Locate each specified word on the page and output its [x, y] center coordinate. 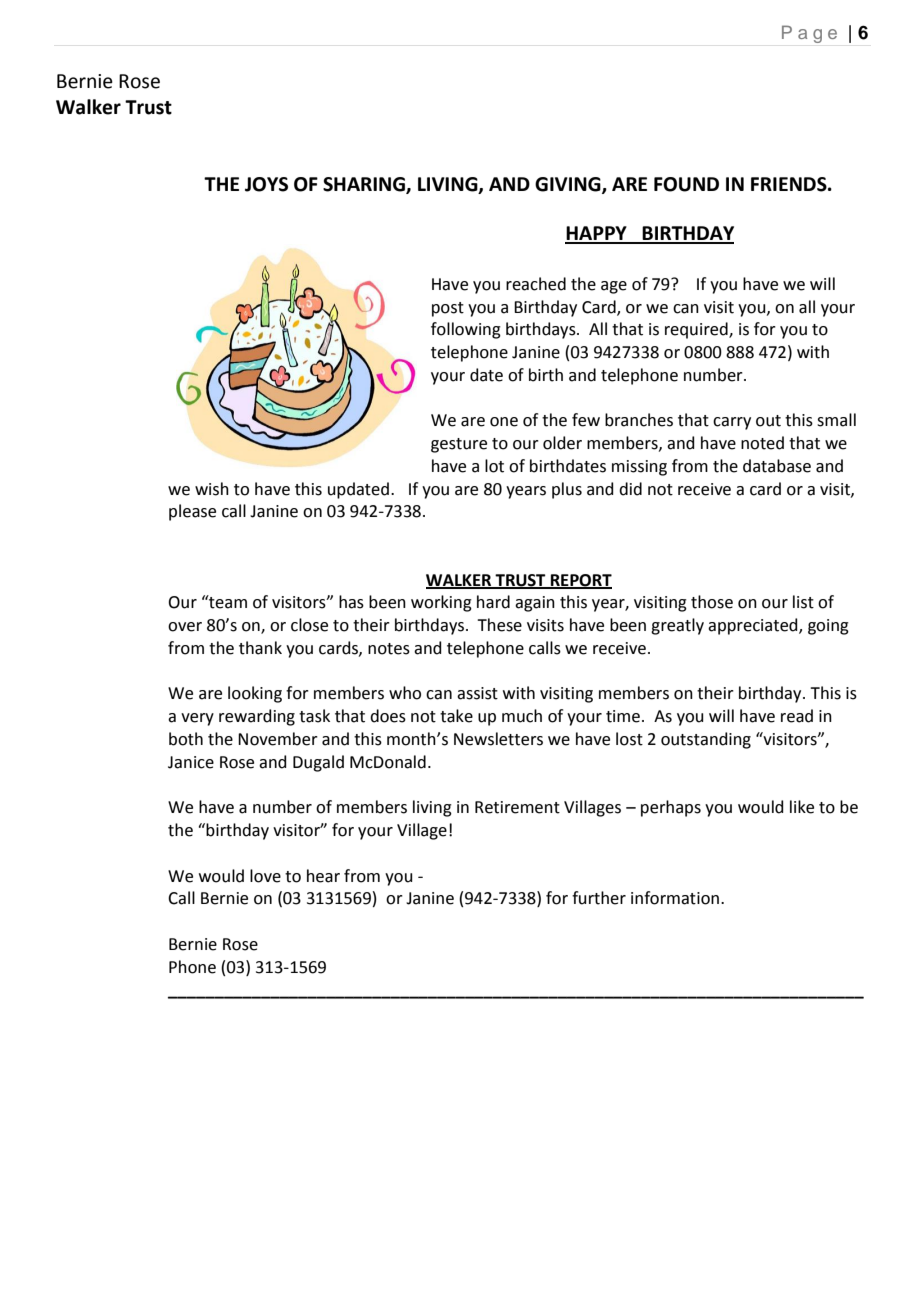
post [448, 309]
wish [212, 489]
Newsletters [498, 739]
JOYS [266, 184]
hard [493, 602]
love [265, 876]
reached [536, 284]
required [697, 330]
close [309, 625]
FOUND [686, 184]
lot [494, 466]
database [777, 466]
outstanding [706, 740]
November [278, 739]
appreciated [754, 626]
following [466, 330]
